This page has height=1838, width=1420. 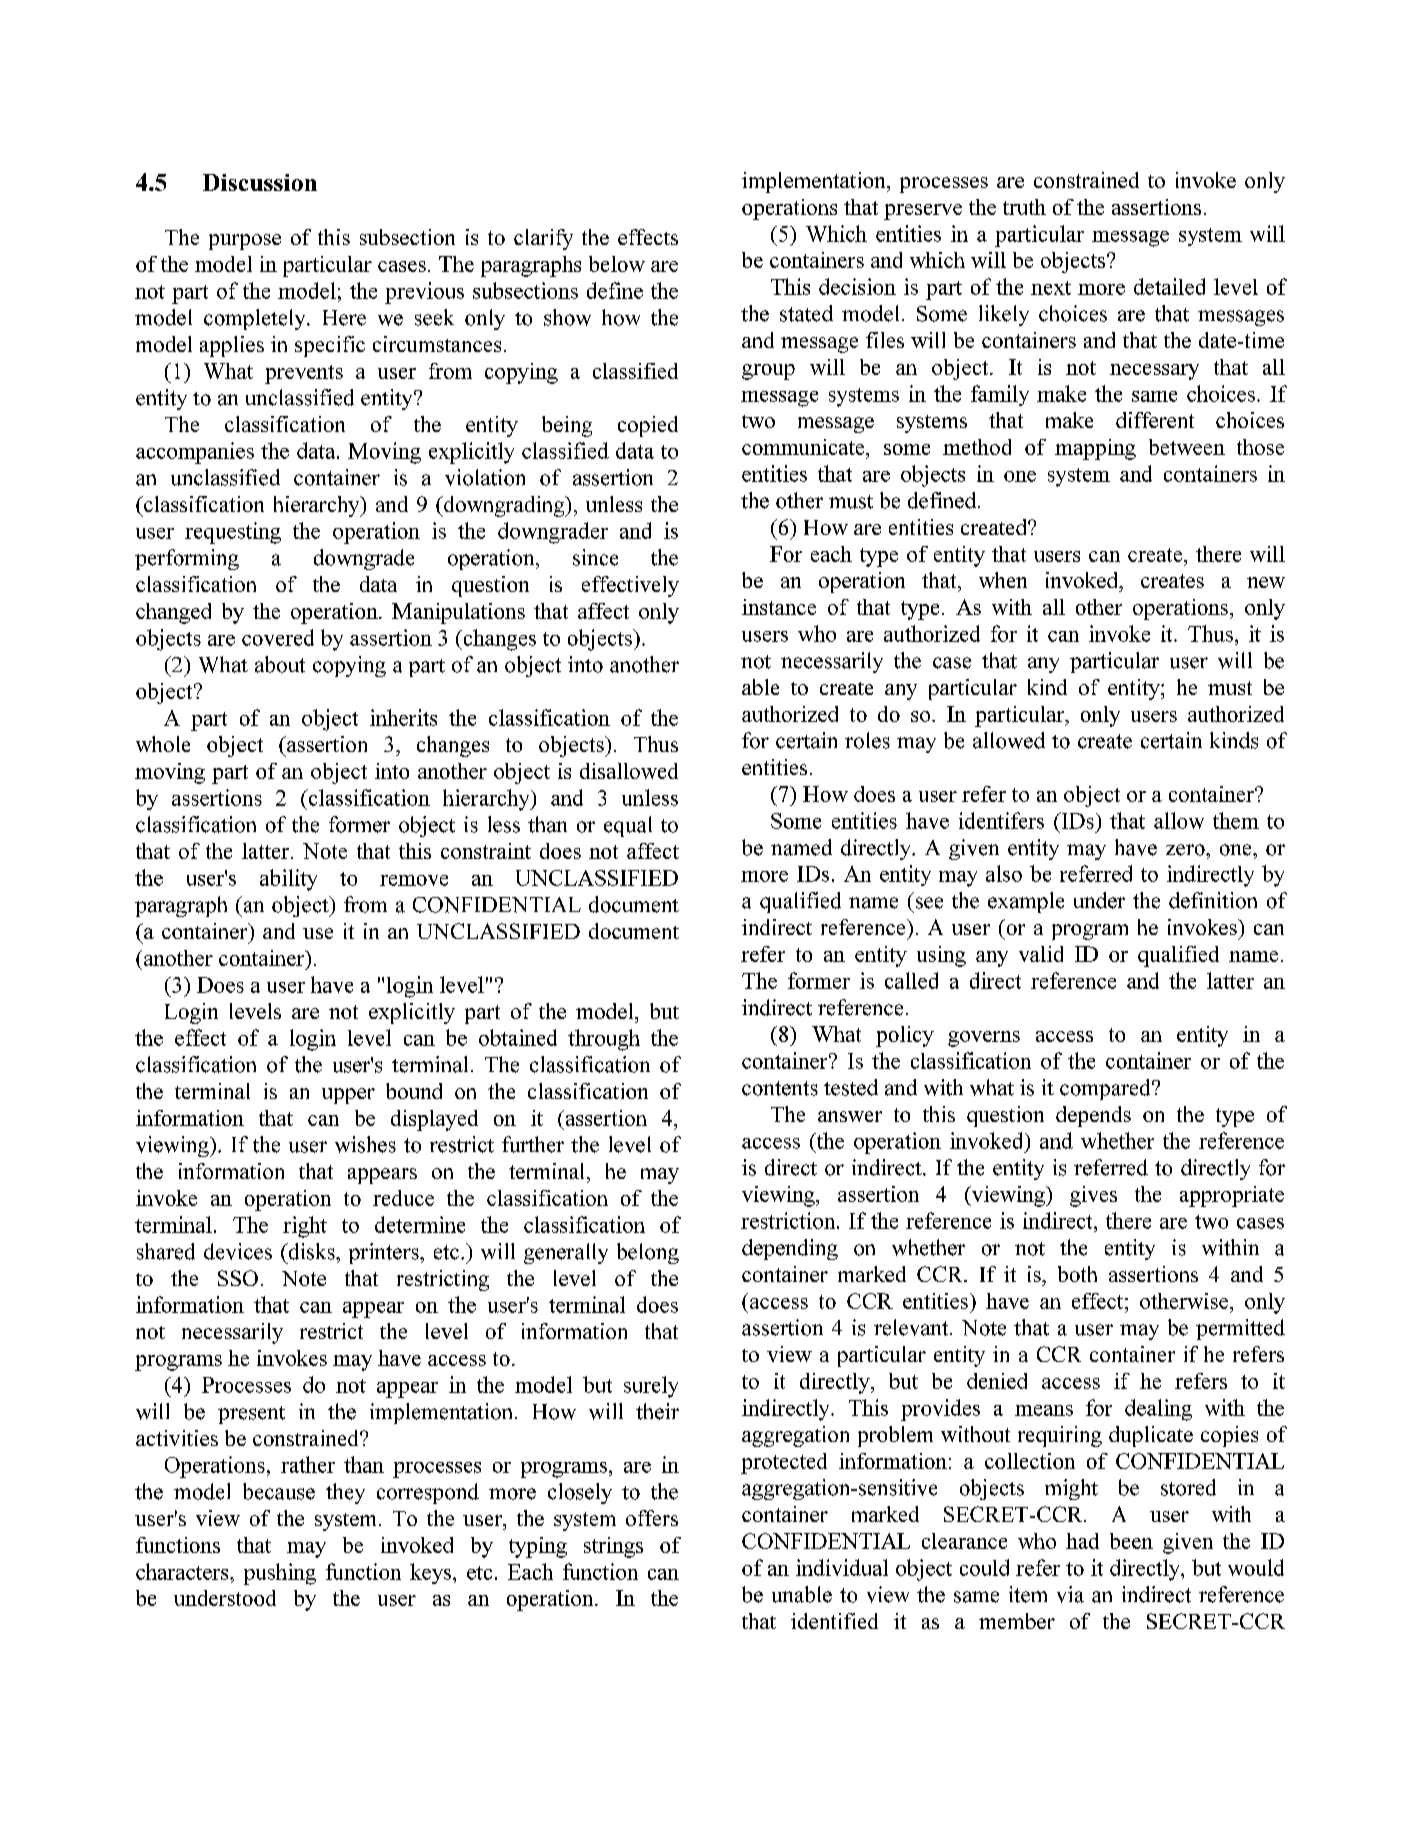 What do you see at coordinates (1169, 286) in the page?
I see `detailed` at bounding box center [1169, 286].
